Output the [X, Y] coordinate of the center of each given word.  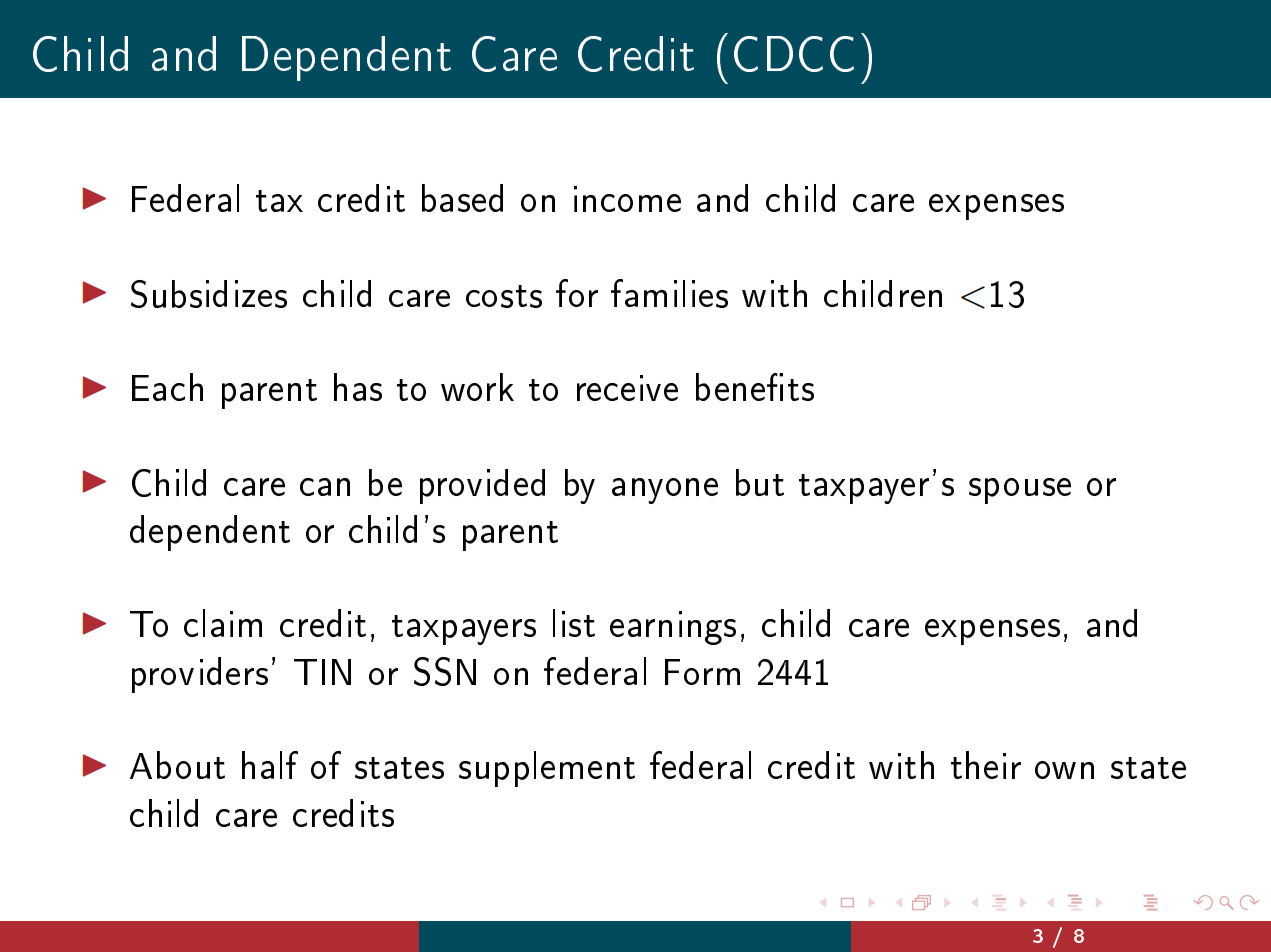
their [986, 765]
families [669, 293]
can [325, 487]
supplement [547, 769]
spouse [1020, 491]
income [627, 199]
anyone [665, 491]
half [270, 765]
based [462, 198]
